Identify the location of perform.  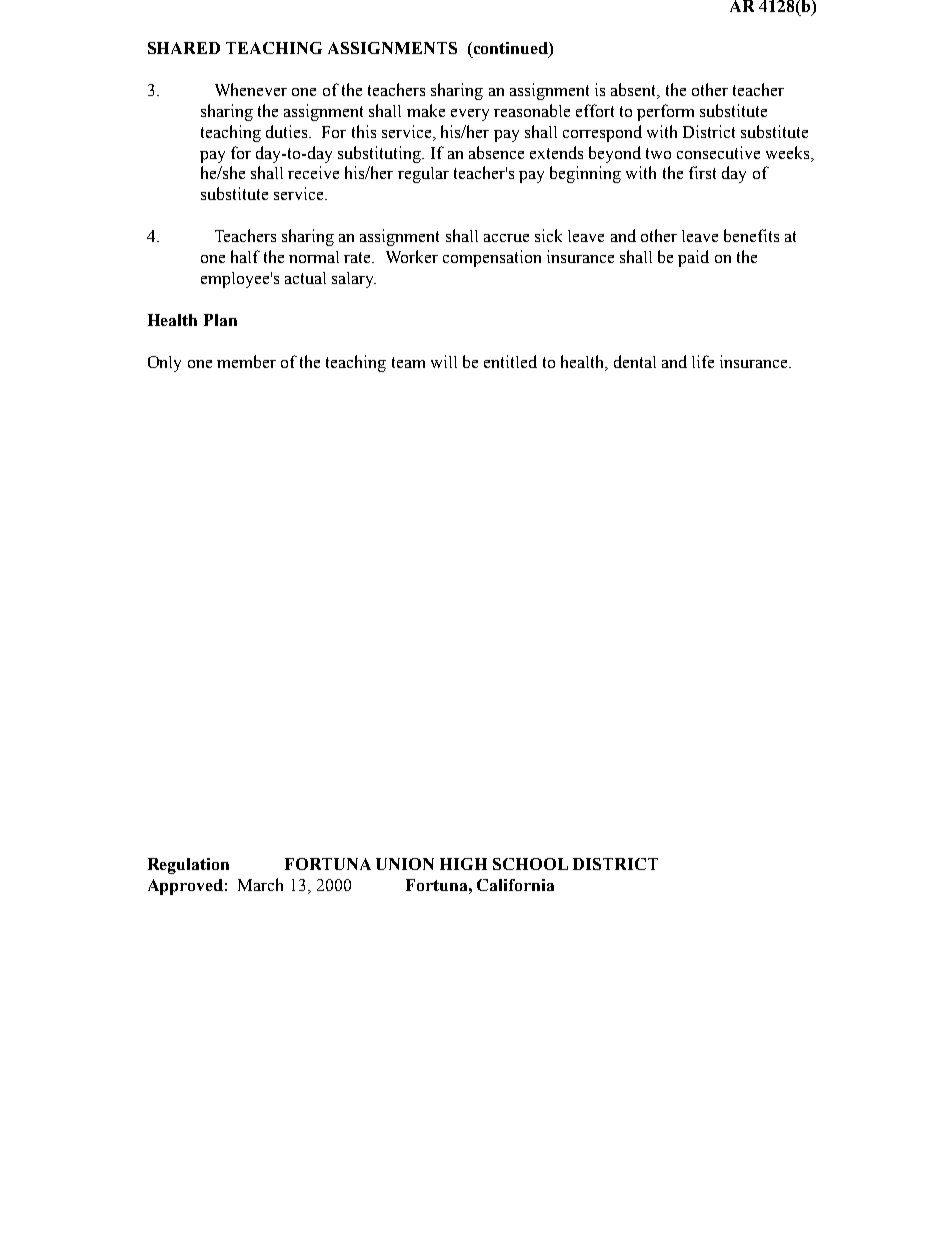
(665, 112).
